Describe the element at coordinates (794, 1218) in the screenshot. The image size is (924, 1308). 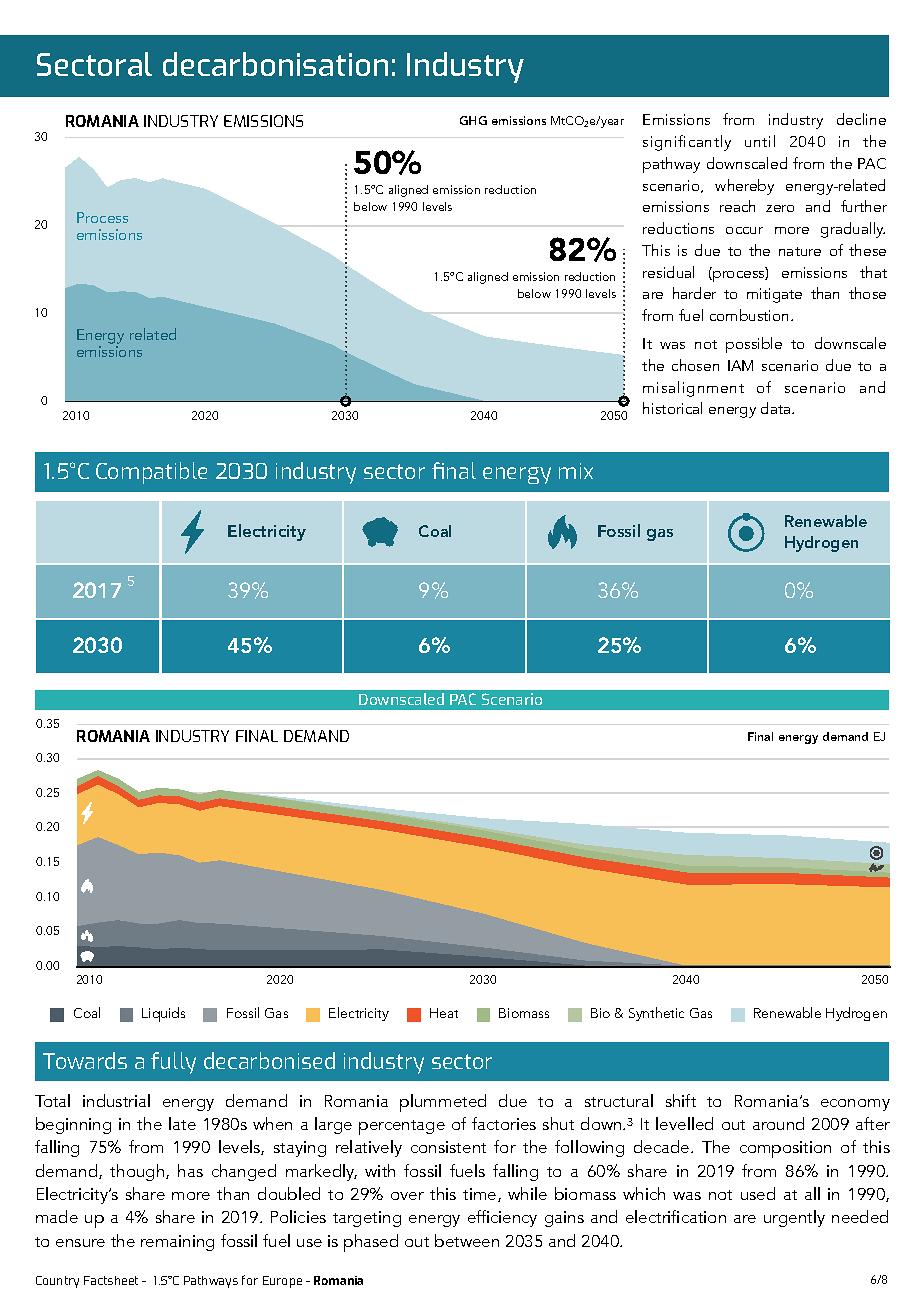
I see `urgently` at that location.
